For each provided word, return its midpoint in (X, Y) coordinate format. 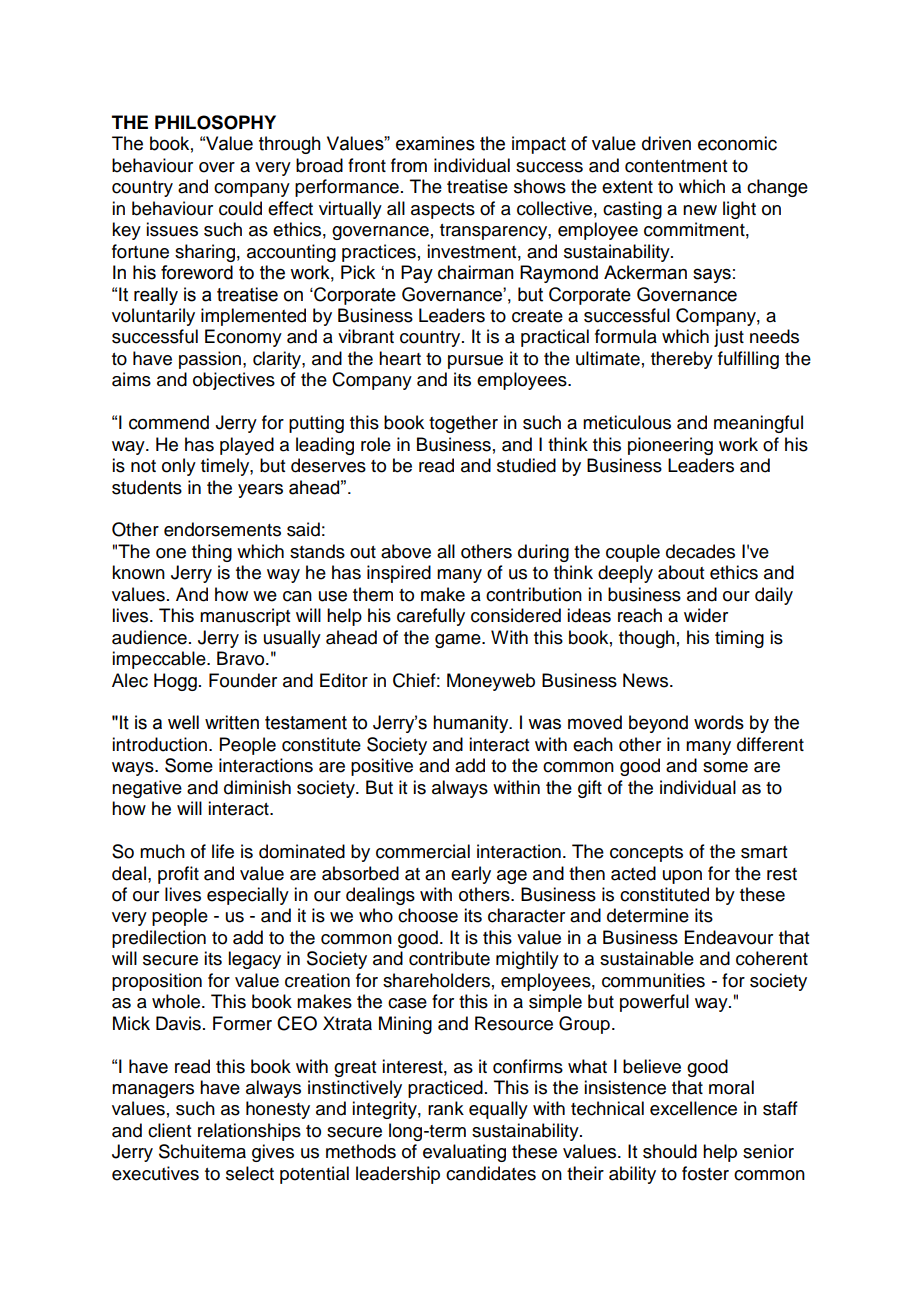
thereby (682, 360)
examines (435, 143)
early (471, 875)
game (459, 641)
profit (178, 875)
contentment (676, 166)
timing (739, 639)
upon (682, 877)
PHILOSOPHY (215, 122)
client (169, 1130)
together (463, 424)
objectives (234, 381)
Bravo (242, 658)
